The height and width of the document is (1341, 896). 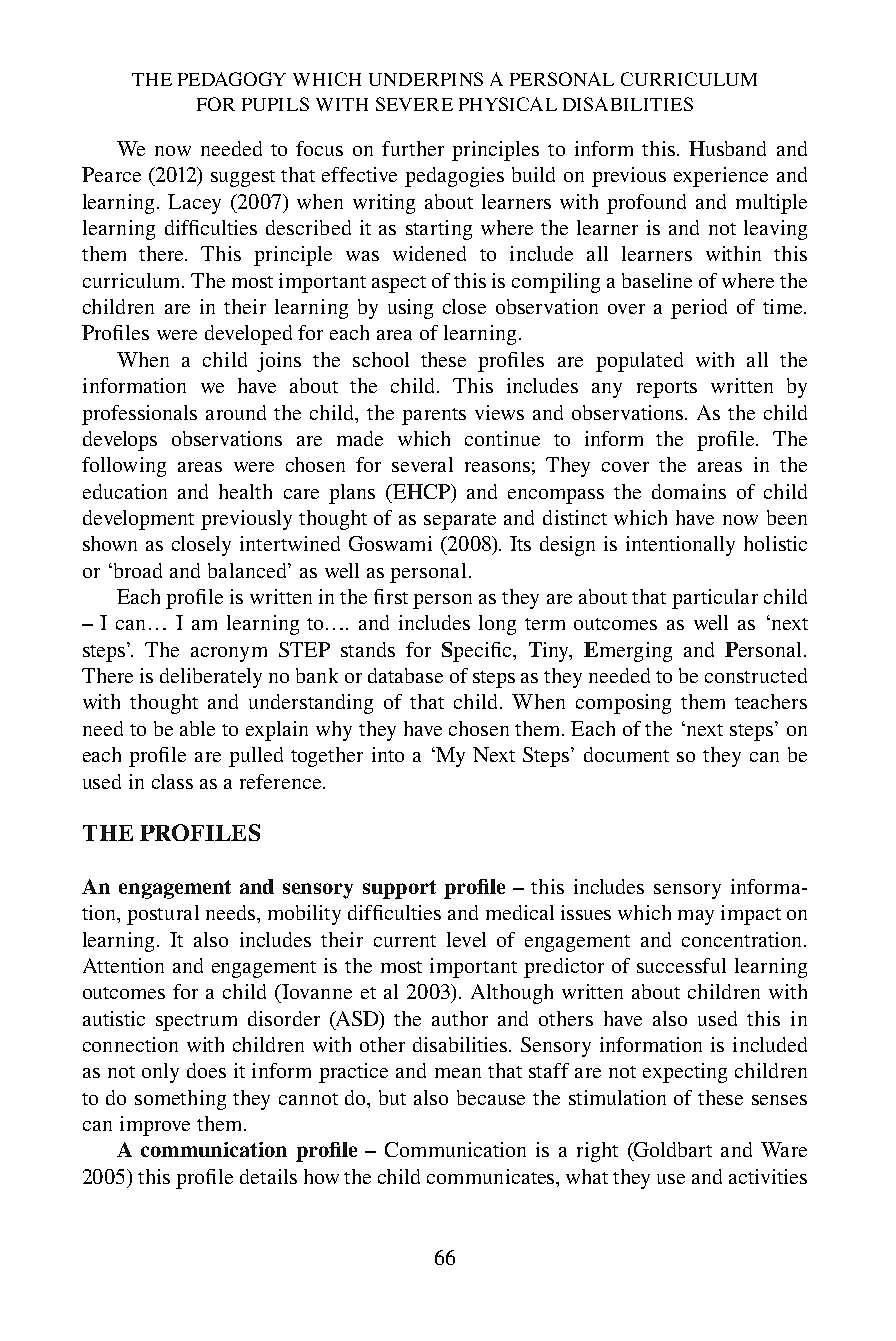 What do you see at coordinates (768, 1176) in the document?
I see `activities` at bounding box center [768, 1176].
